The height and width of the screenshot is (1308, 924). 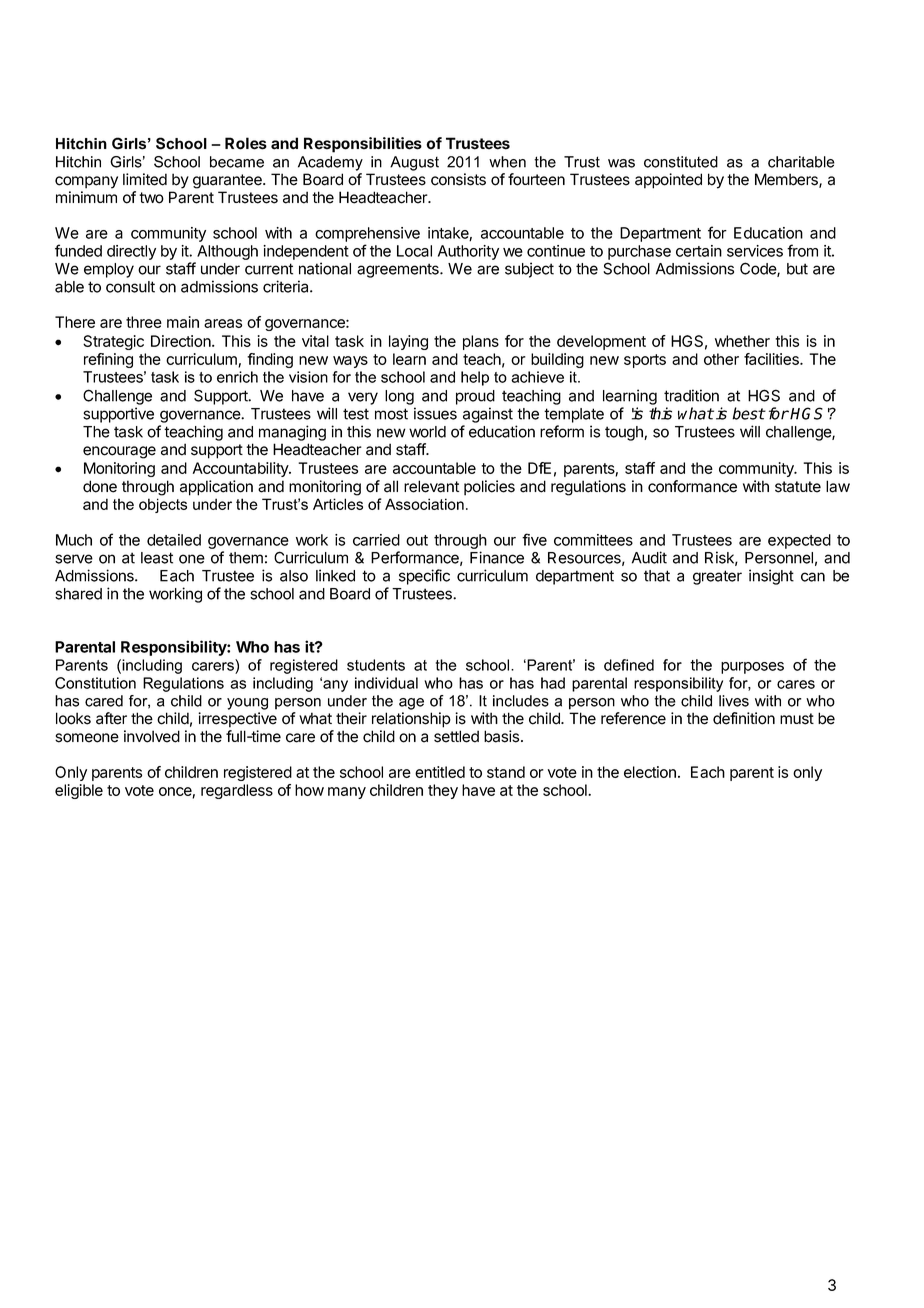 I want to click on help, so click(x=475, y=378).
